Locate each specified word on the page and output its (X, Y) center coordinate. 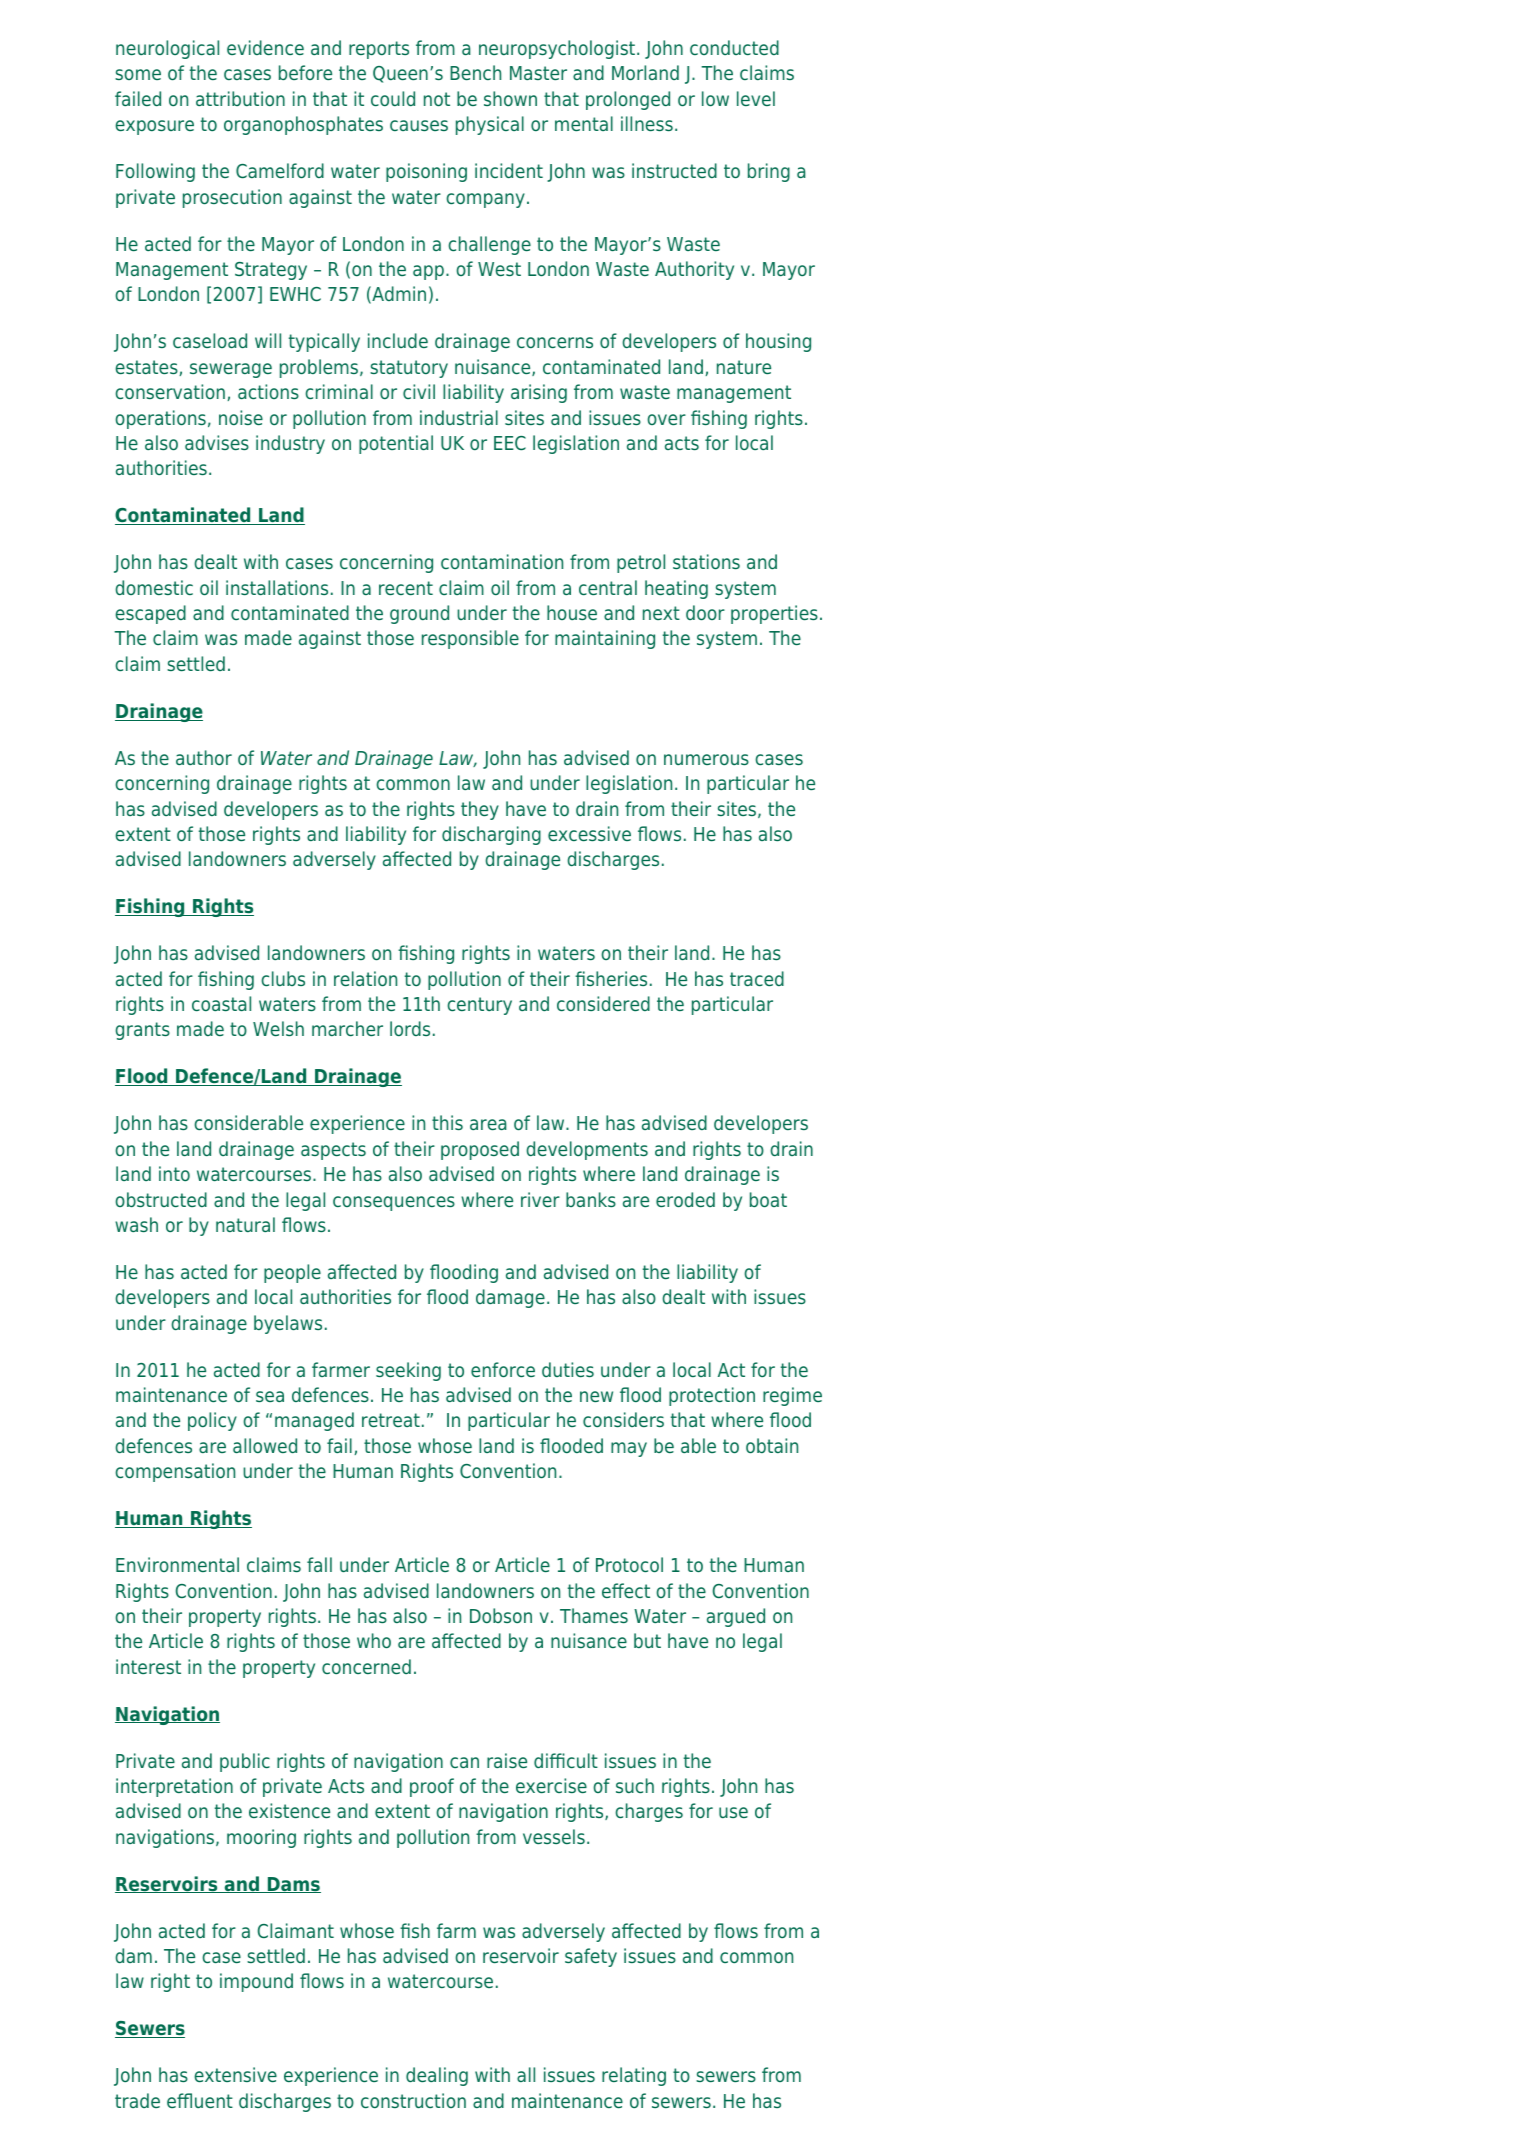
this (447, 1122)
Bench (475, 72)
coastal (221, 1003)
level (756, 98)
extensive (235, 2074)
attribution (240, 98)
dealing (437, 2076)
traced (757, 978)
